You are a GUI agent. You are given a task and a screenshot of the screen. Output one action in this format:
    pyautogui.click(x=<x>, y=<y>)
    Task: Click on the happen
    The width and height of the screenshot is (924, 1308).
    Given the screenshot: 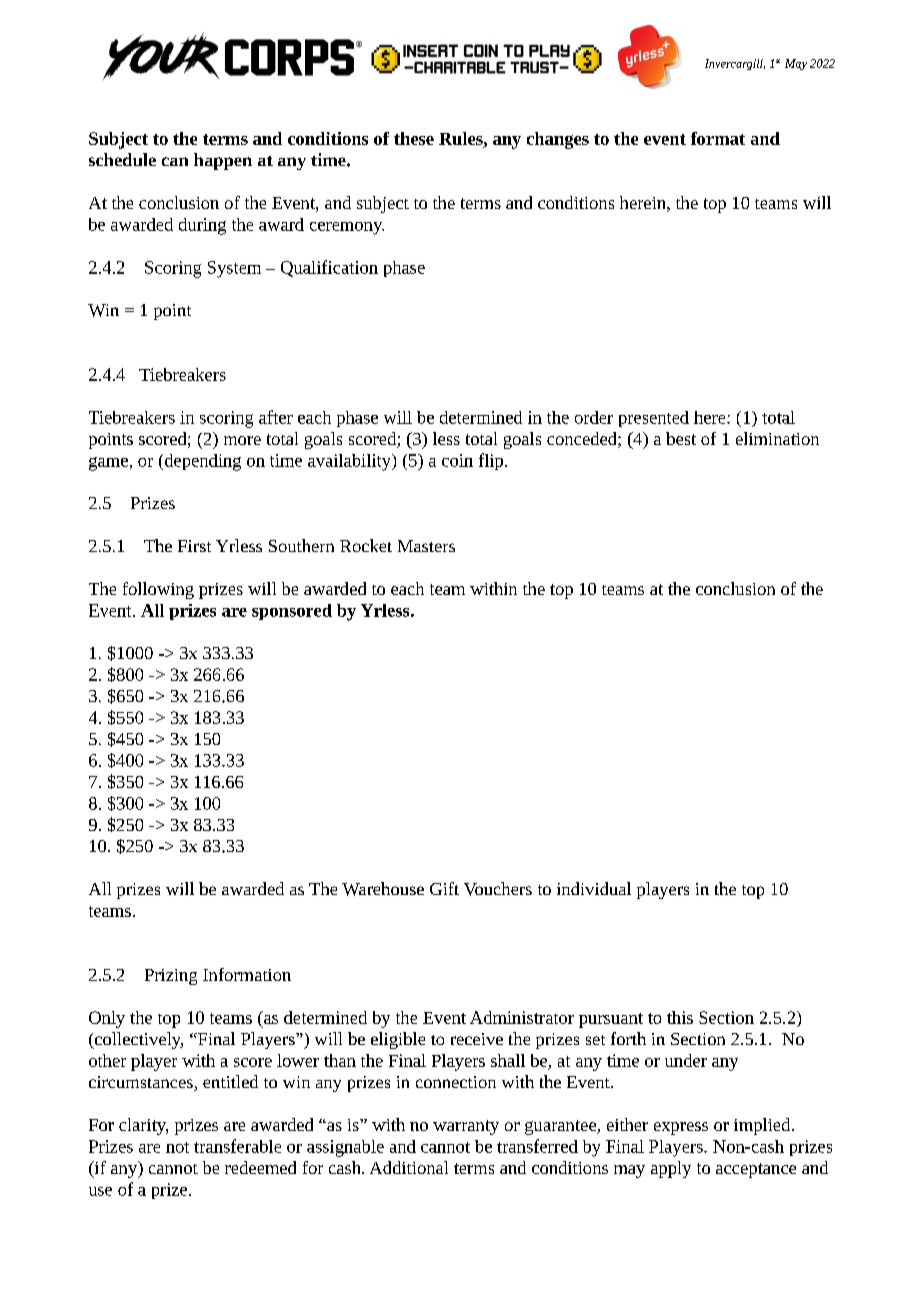 What is the action you would take?
    pyautogui.click(x=223, y=161)
